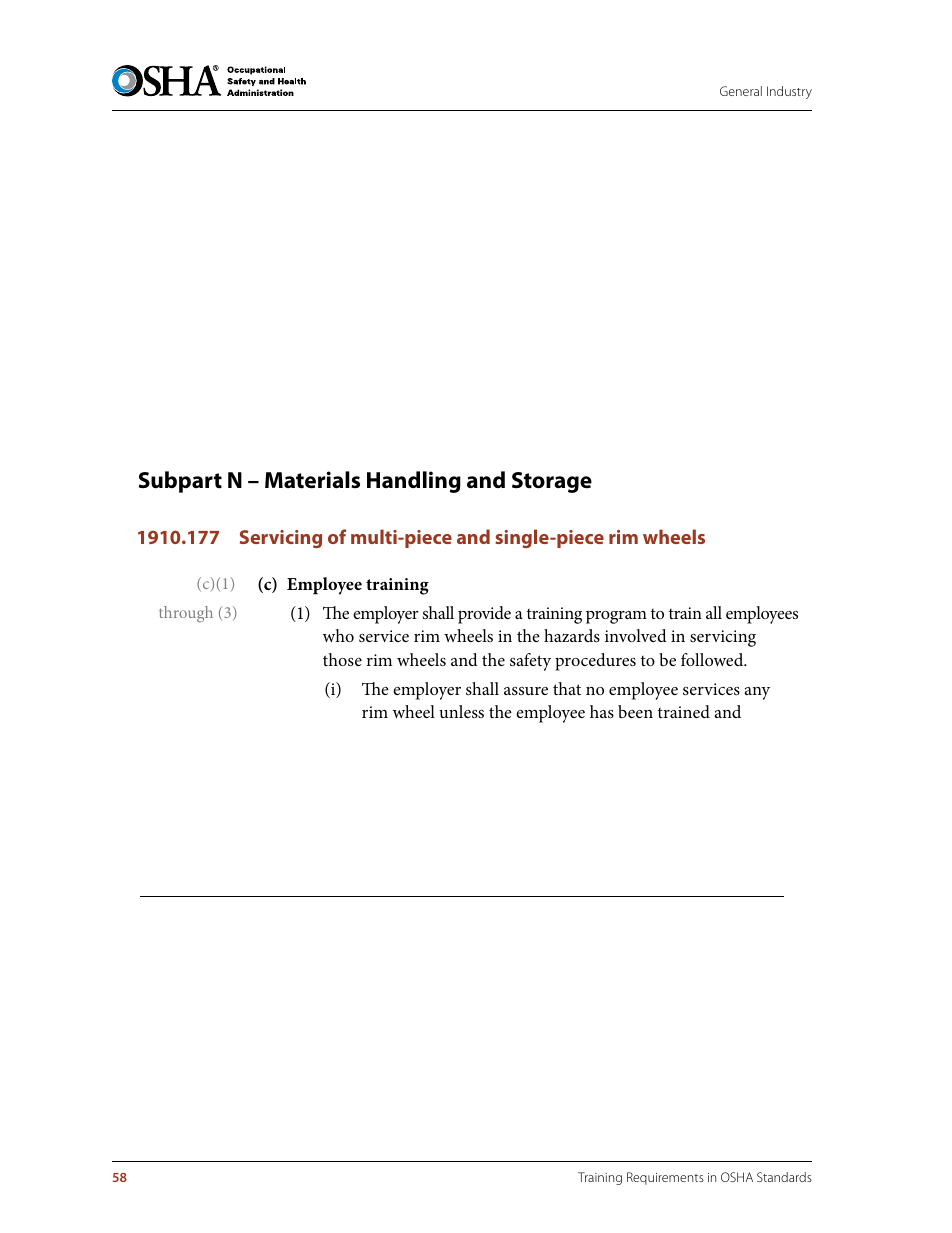 Image resolution: width=952 pixels, height=1233 pixels. What do you see at coordinates (312, 480) in the screenshot?
I see `Materials` at bounding box center [312, 480].
